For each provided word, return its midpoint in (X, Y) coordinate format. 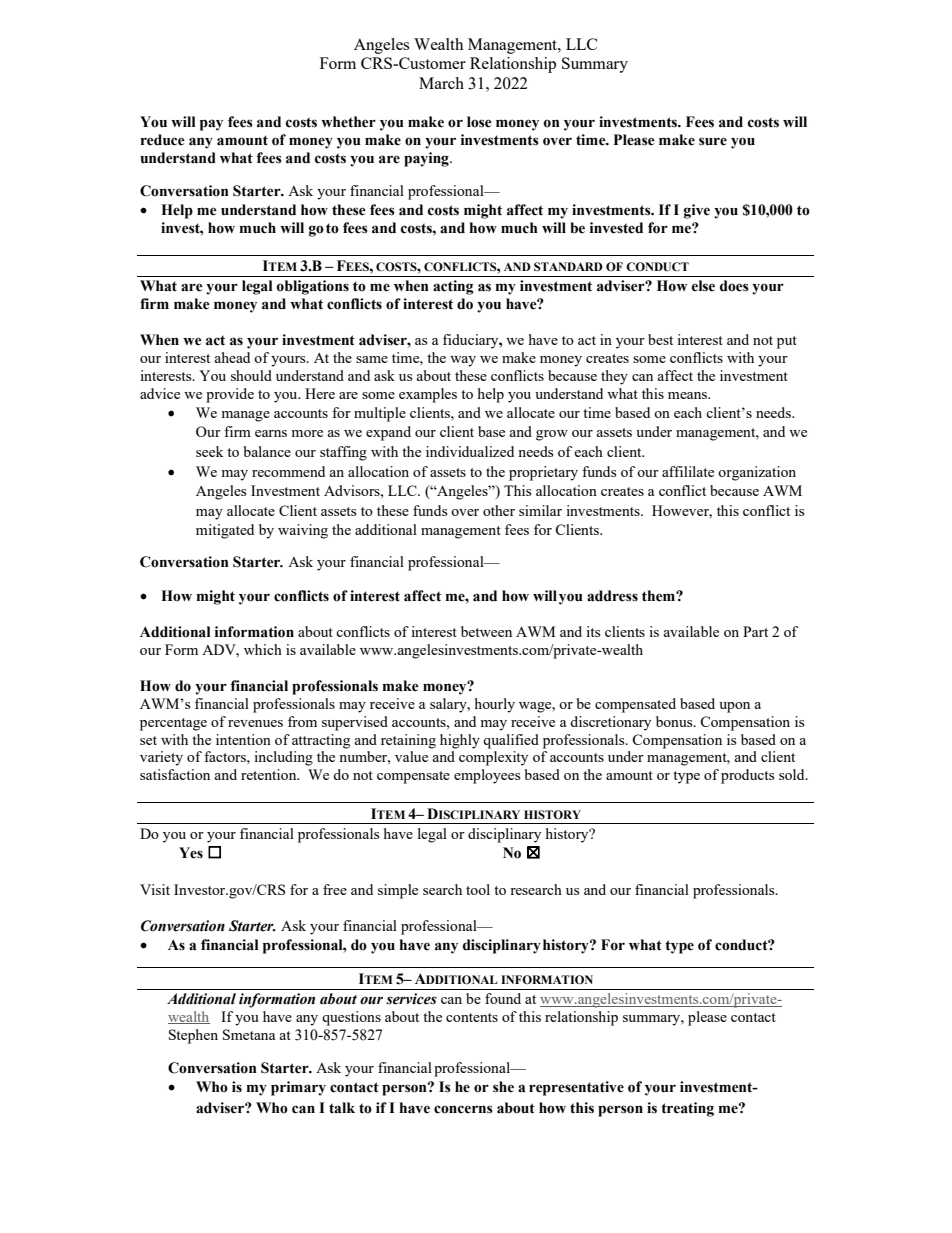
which (263, 649)
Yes (191, 853)
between (486, 631)
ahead (232, 357)
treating (687, 1109)
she (503, 1087)
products (747, 776)
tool (478, 889)
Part (755, 631)
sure (713, 141)
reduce (163, 140)
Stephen (193, 1036)
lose (479, 122)
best (660, 339)
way (463, 361)
